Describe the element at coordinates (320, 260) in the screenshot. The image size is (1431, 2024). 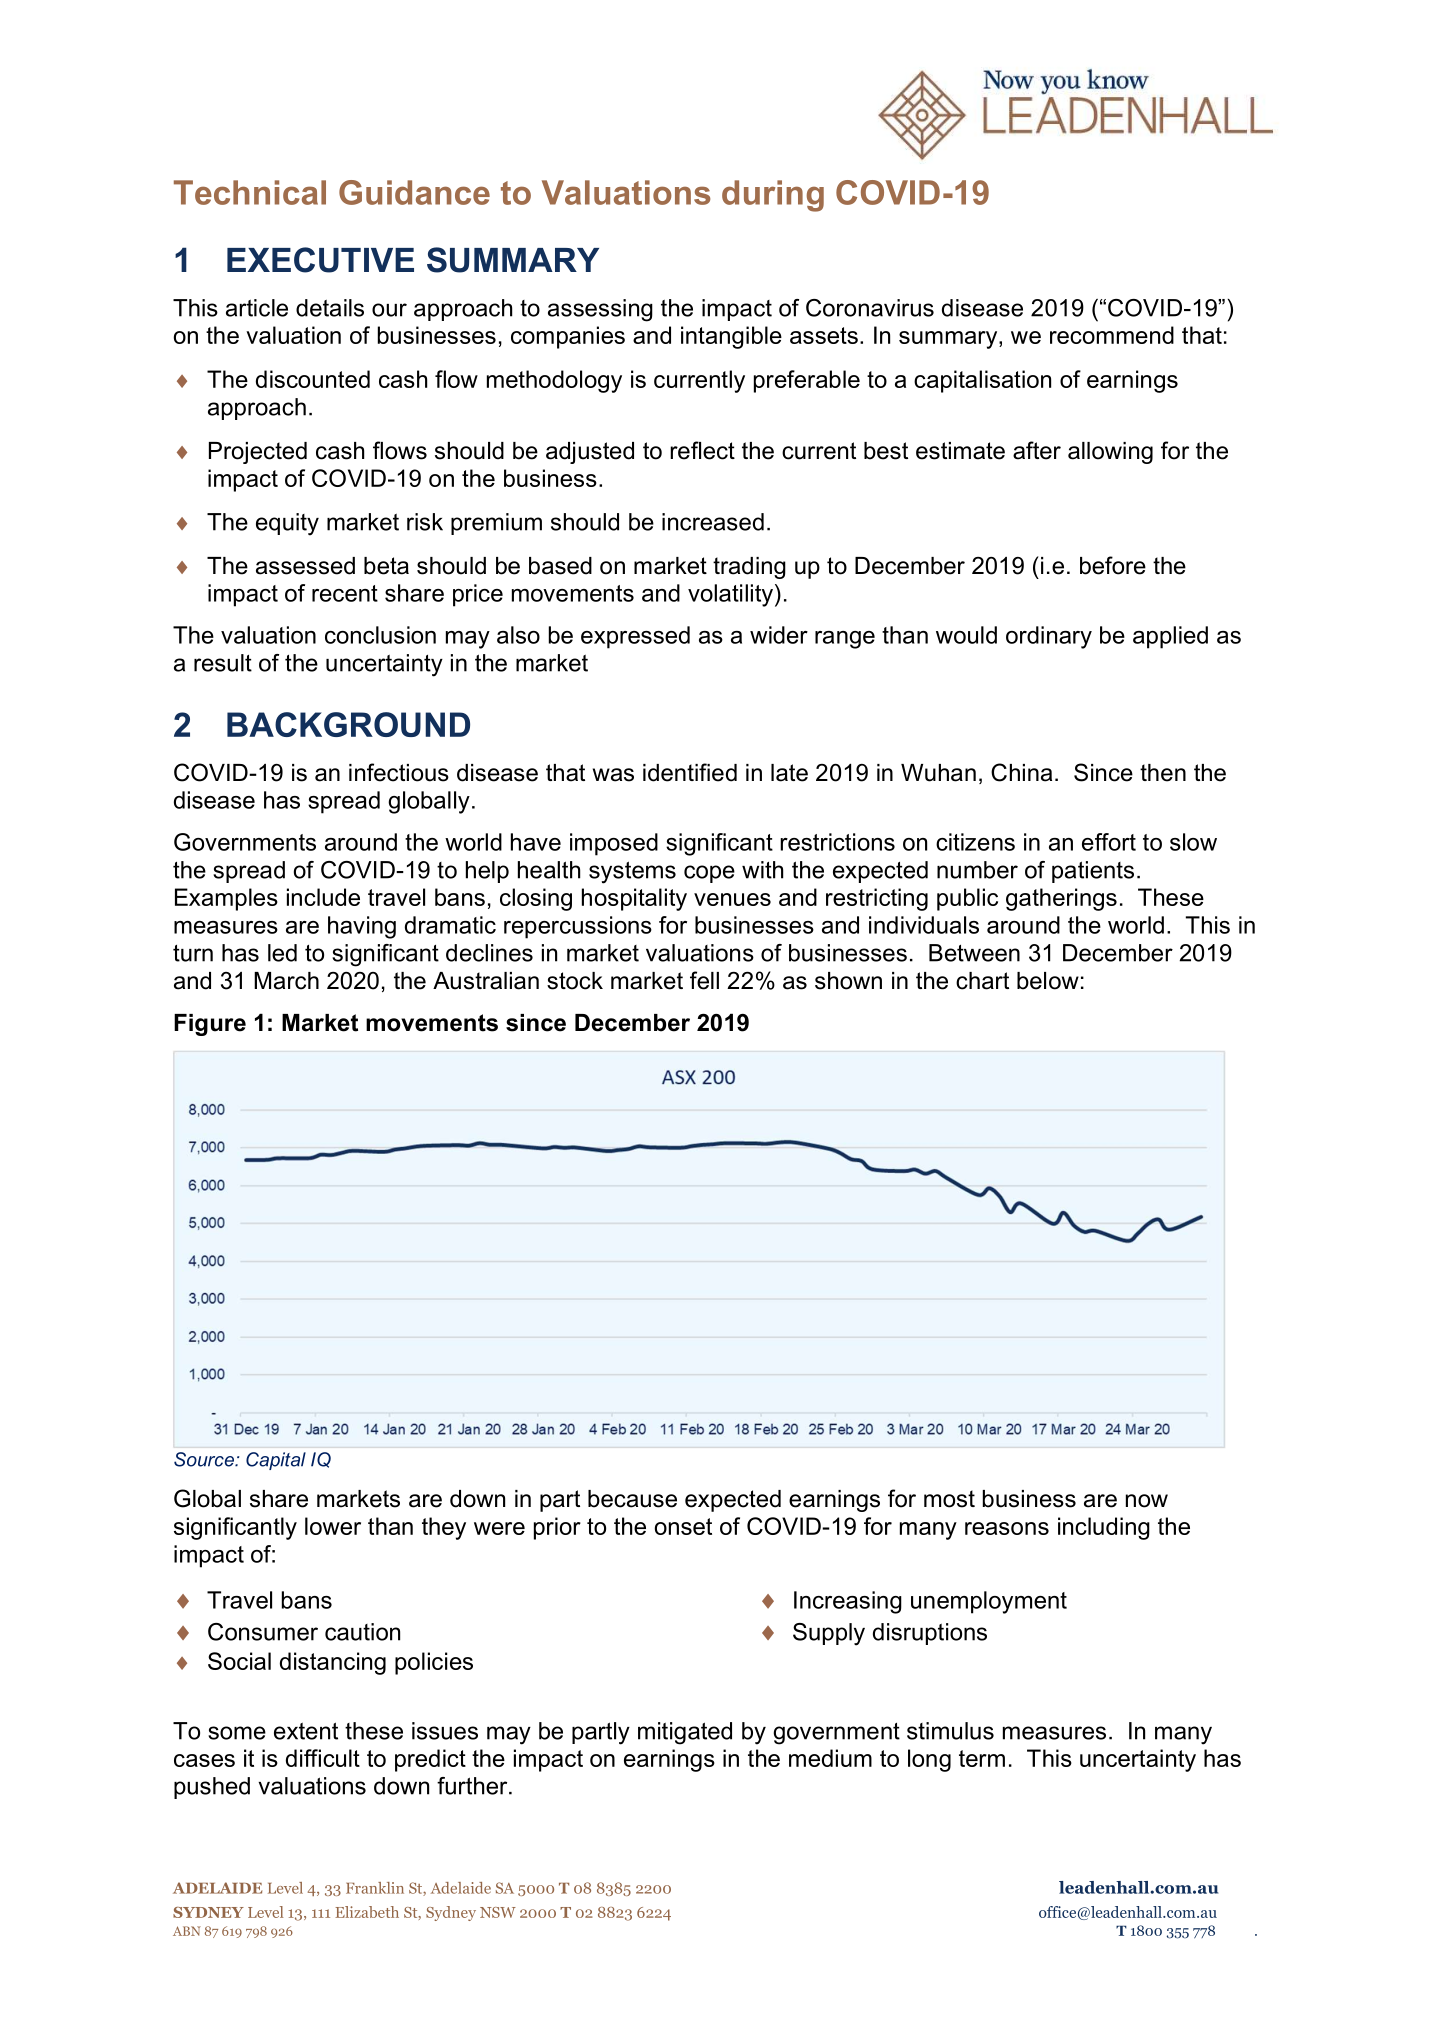
I see `EXECUTIVE` at that location.
